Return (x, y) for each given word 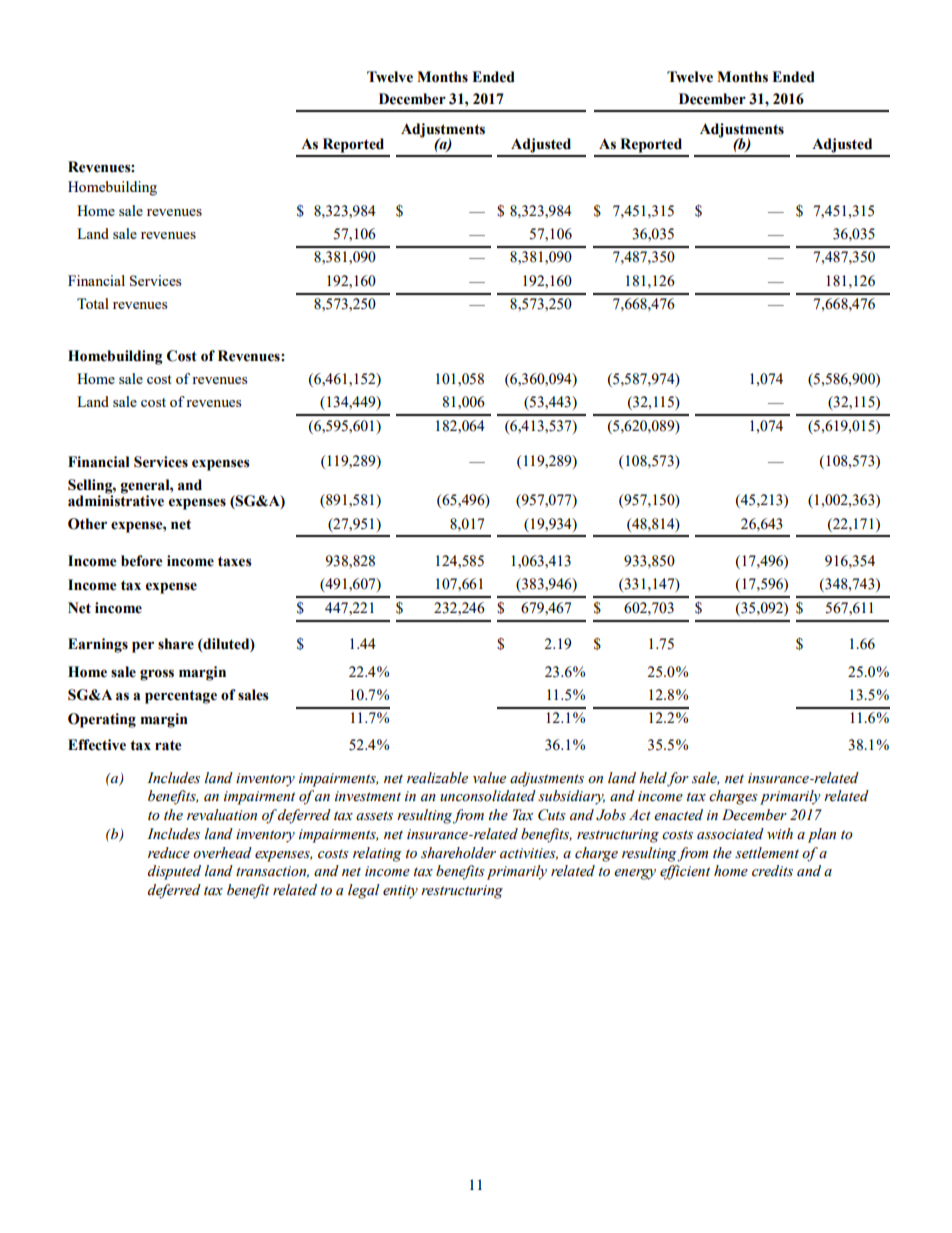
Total (93, 303)
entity (400, 892)
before (142, 561)
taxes (235, 561)
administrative (116, 500)
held (653, 778)
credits (772, 871)
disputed (174, 872)
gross (157, 675)
